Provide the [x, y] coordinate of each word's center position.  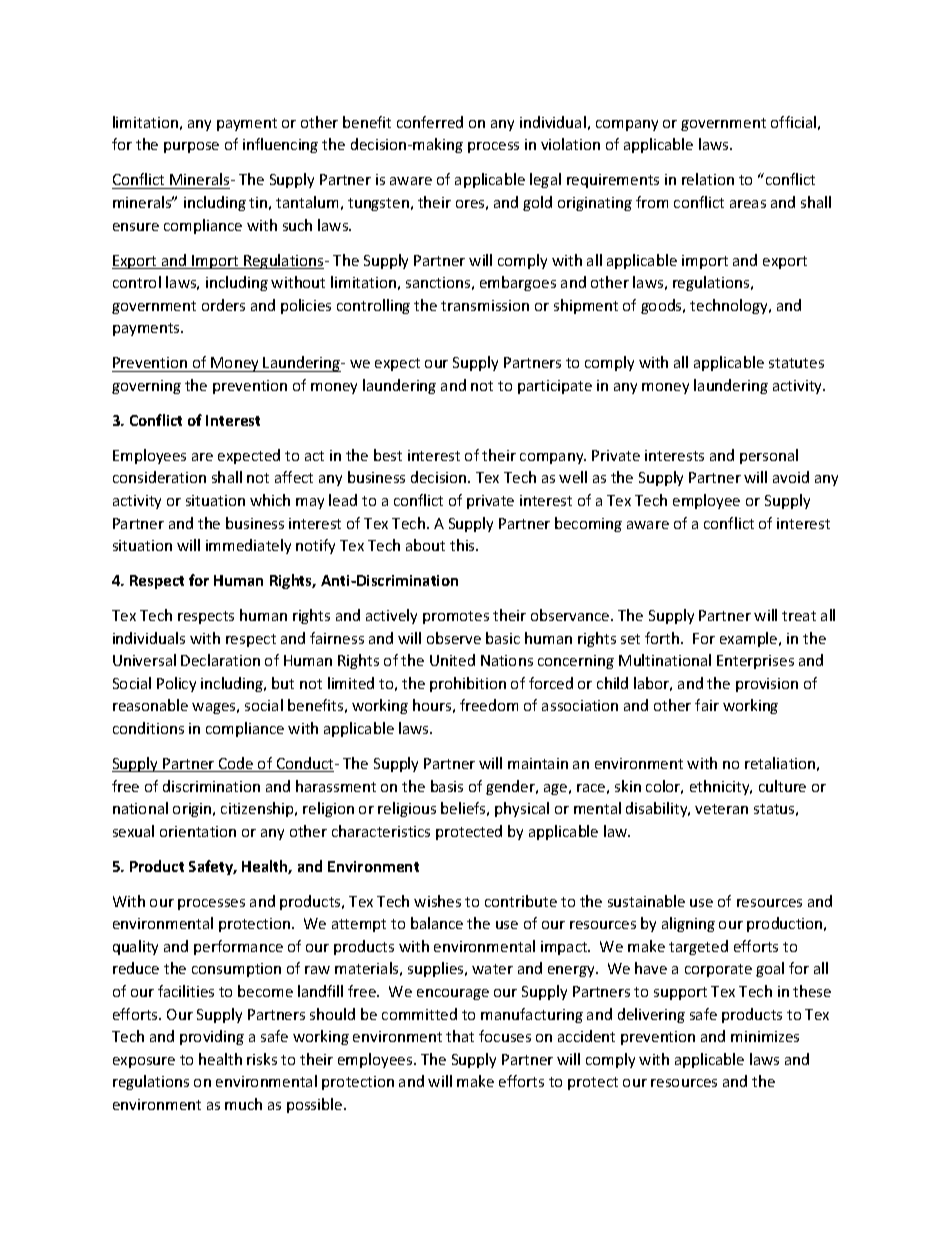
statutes [796, 363]
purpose [191, 147]
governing [146, 387]
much [243, 1104]
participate [555, 387]
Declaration [220, 660]
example [750, 639]
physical [522, 809]
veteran [721, 809]
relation [708, 179]
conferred [430, 122]
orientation [198, 831]
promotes [456, 617]
